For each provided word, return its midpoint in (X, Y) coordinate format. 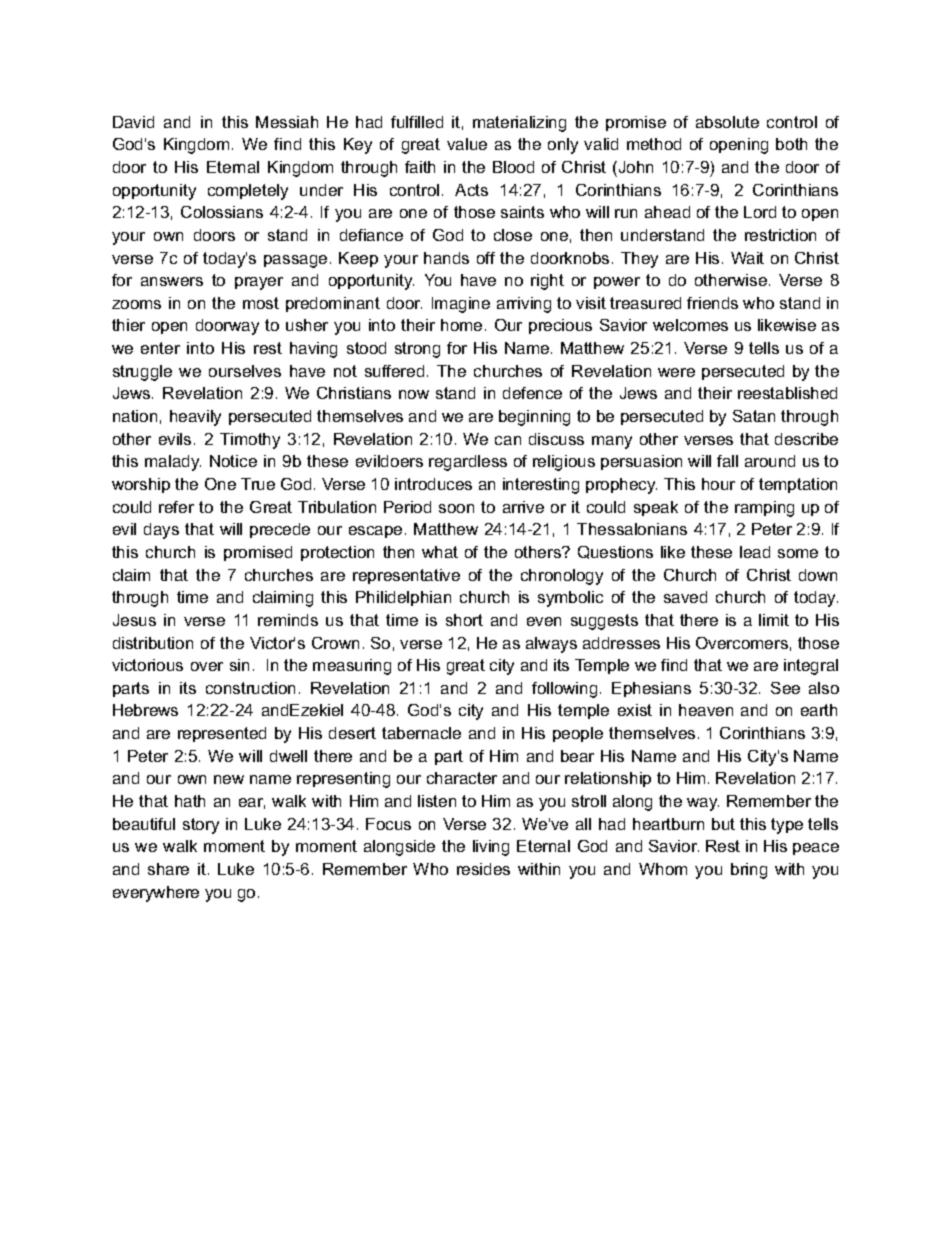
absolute (727, 122)
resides (483, 869)
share (168, 869)
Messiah (287, 122)
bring (749, 871)
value (467, 144)
